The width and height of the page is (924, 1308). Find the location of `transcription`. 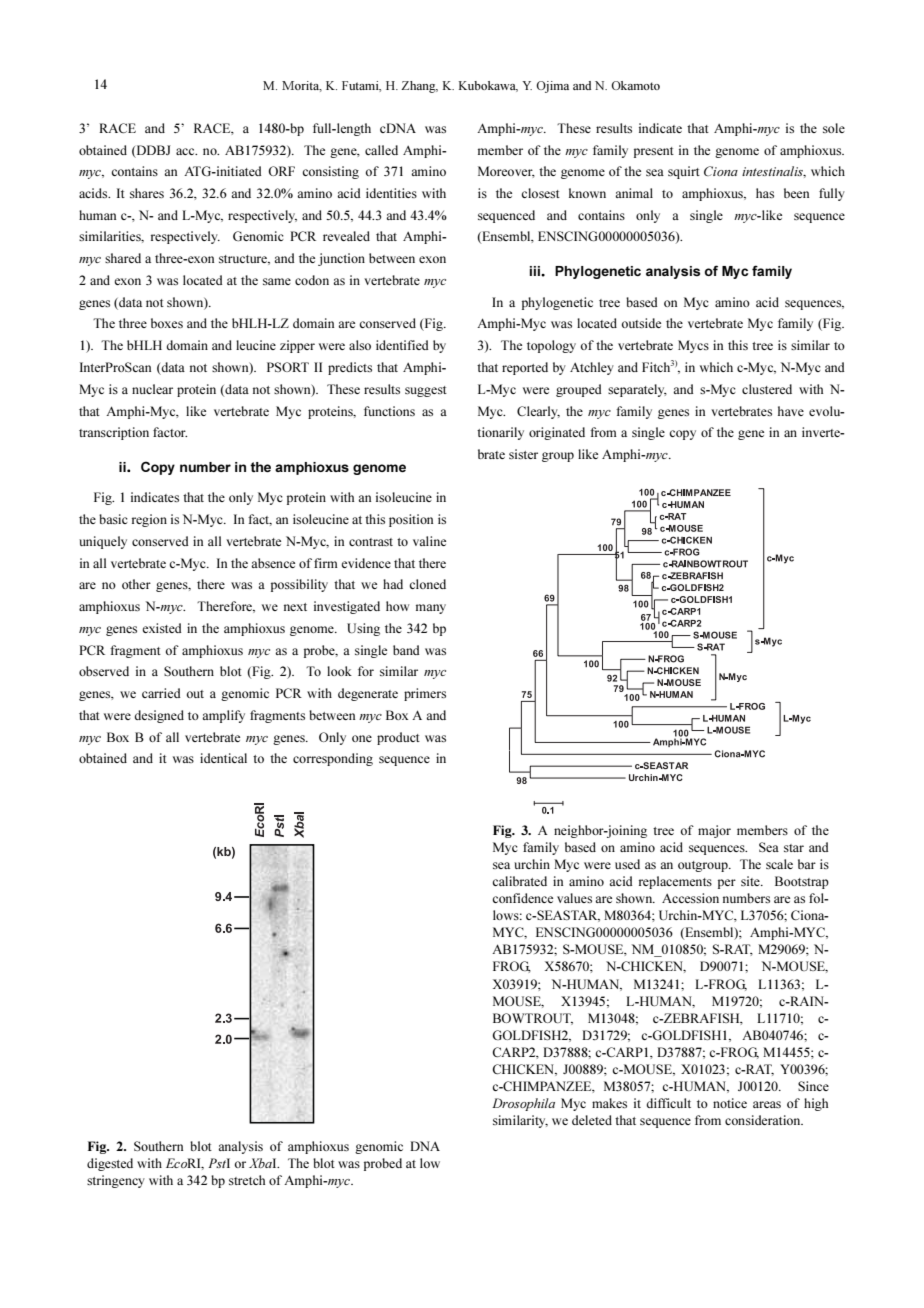

transcription is located at coordinates (114, 433).
